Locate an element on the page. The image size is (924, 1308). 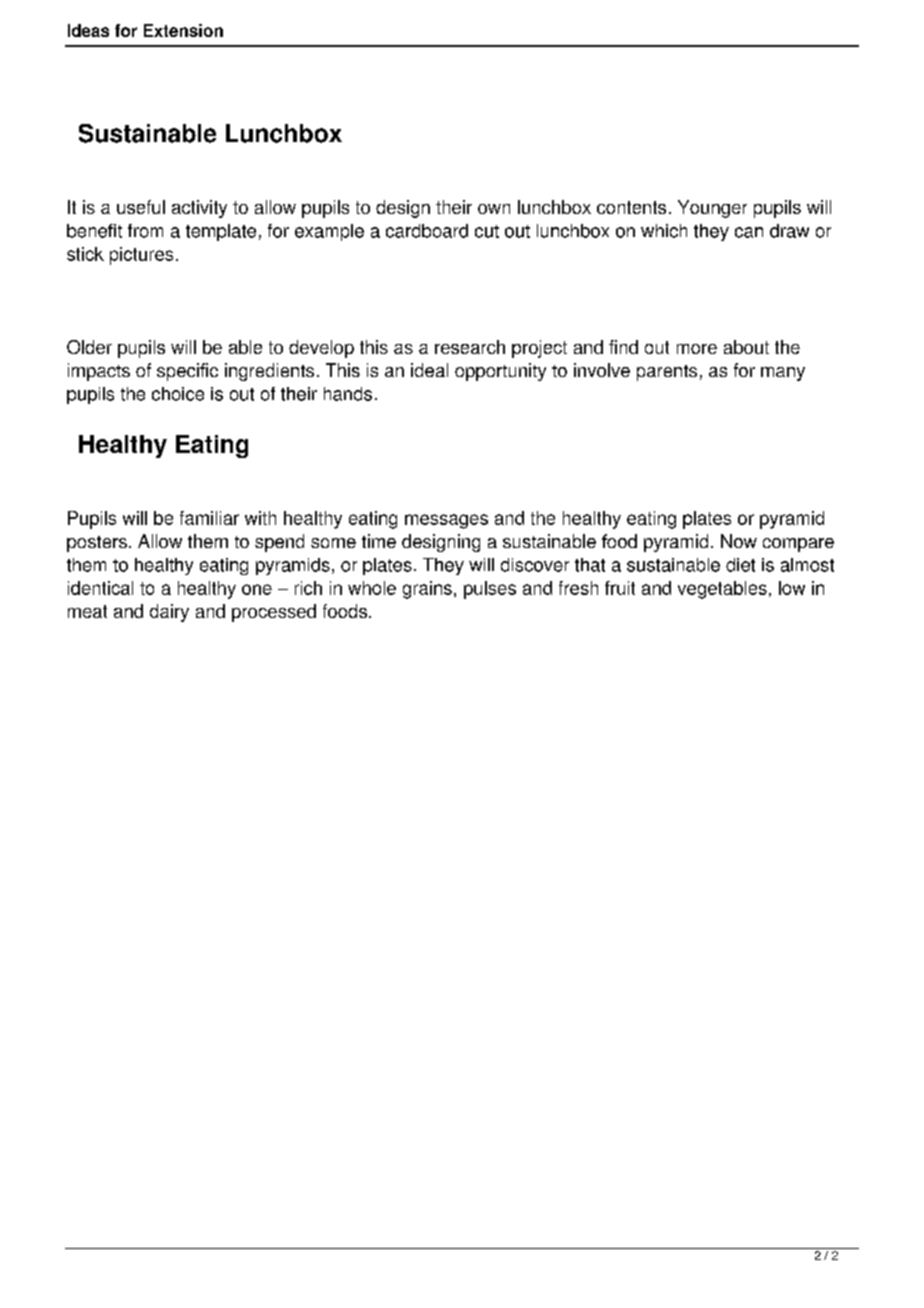
dairy is located at coordinates (169, 613).
